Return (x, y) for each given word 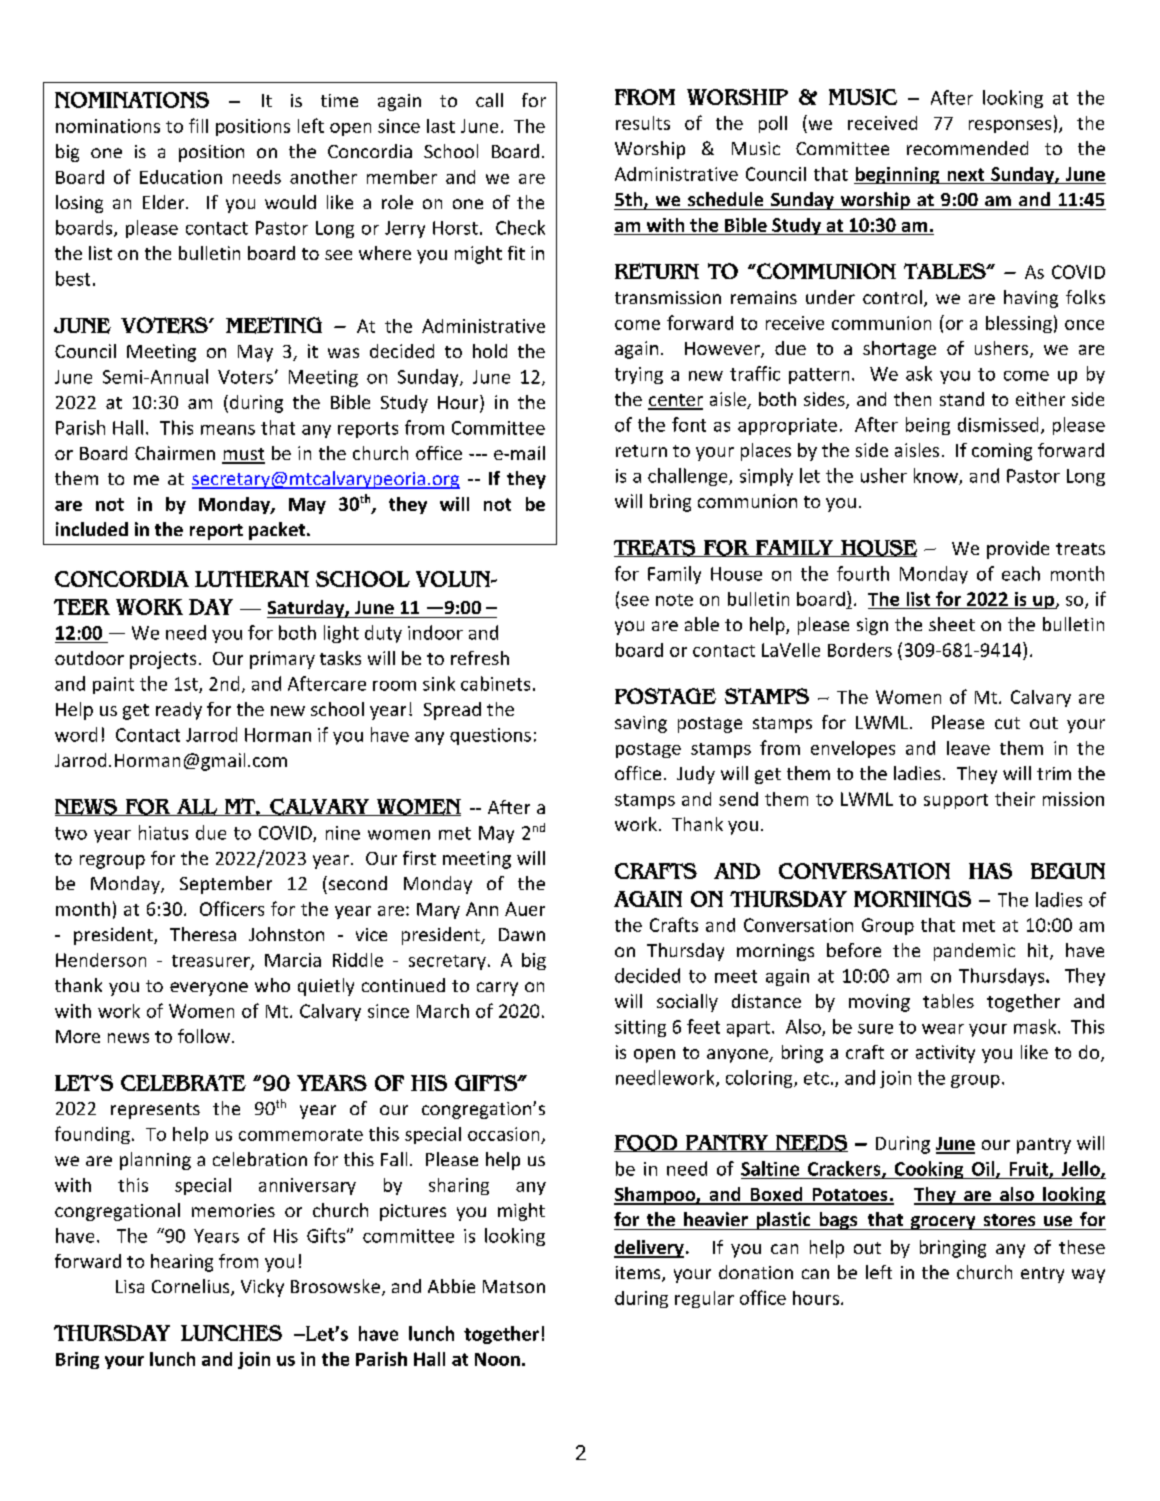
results (643, 123)
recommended (967, 148)
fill (198, 125)
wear (943, 1029)
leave (968, 748)
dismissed (998, 424)
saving (641, 724)
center (675, 401)
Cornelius (192, 1287)
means (228, 430)
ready (179, 711)
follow (204, 1036)
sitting (640, 1028)
